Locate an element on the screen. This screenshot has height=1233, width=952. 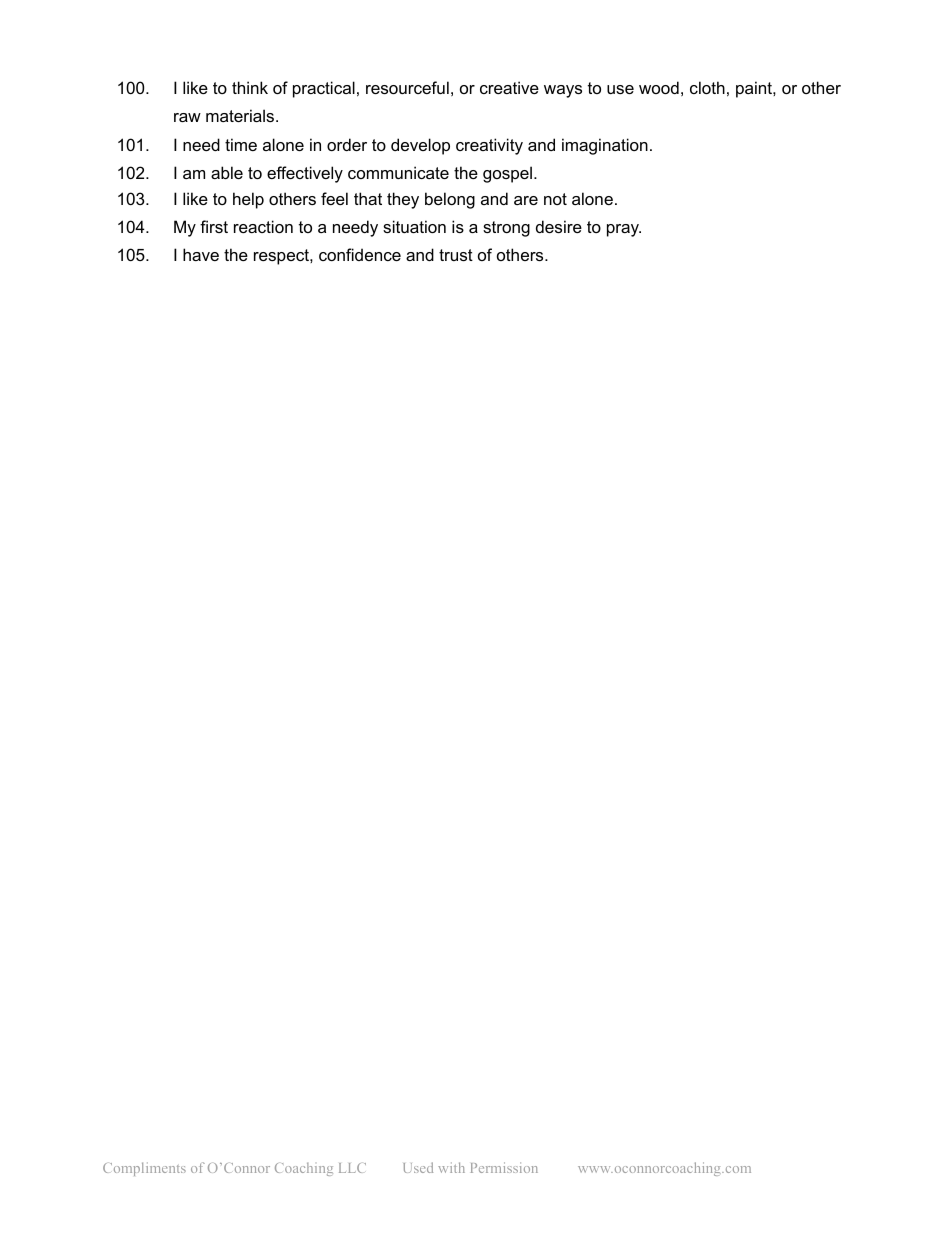
wood is located at coordinates (659, 87).
